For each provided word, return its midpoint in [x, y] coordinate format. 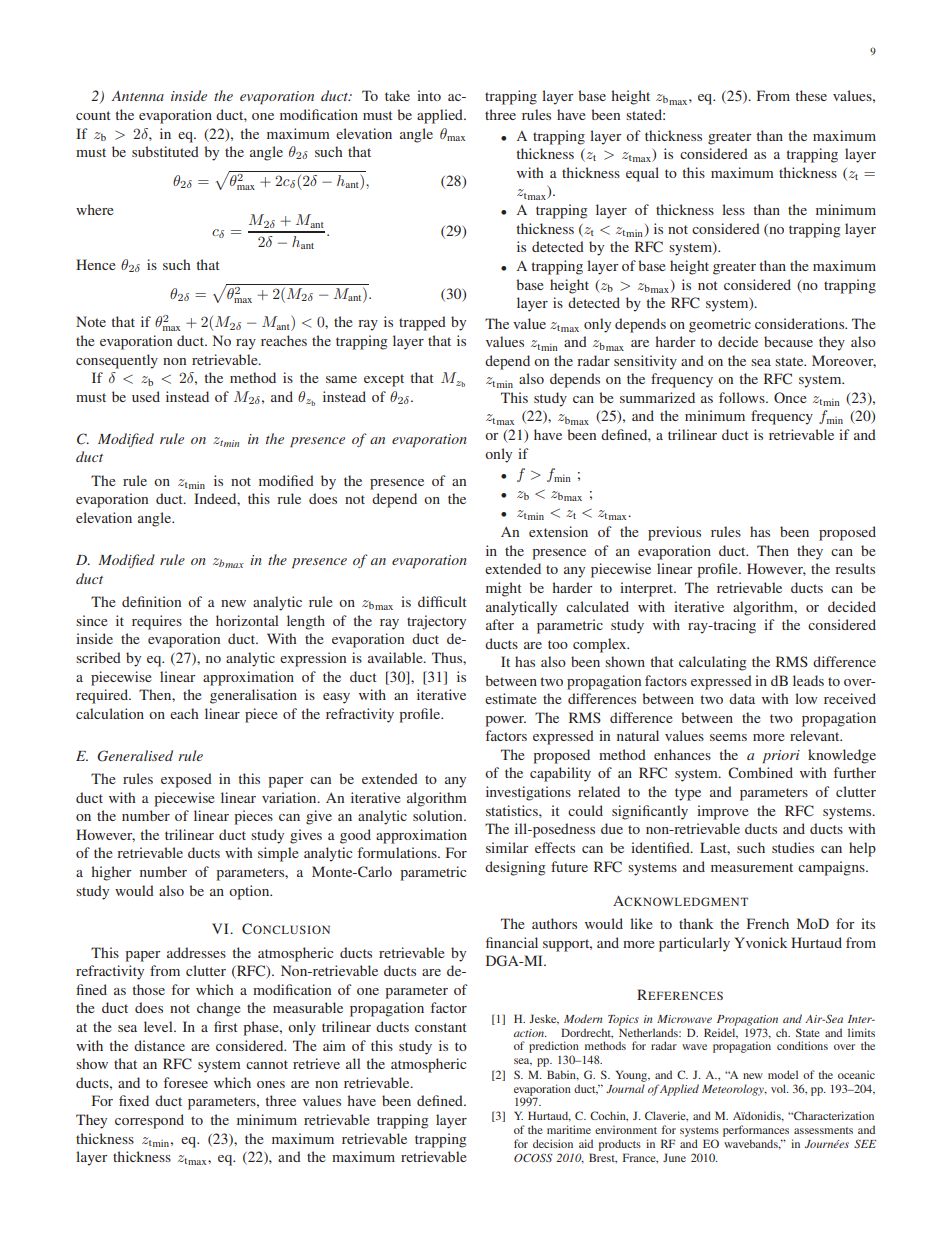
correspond [149, 1121]
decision [553, 1143]
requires [157, 622]
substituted [165, 151]
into [429, 95]
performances [756, 1132]
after [500, 624]
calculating [712, 663]
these [811, 95]
